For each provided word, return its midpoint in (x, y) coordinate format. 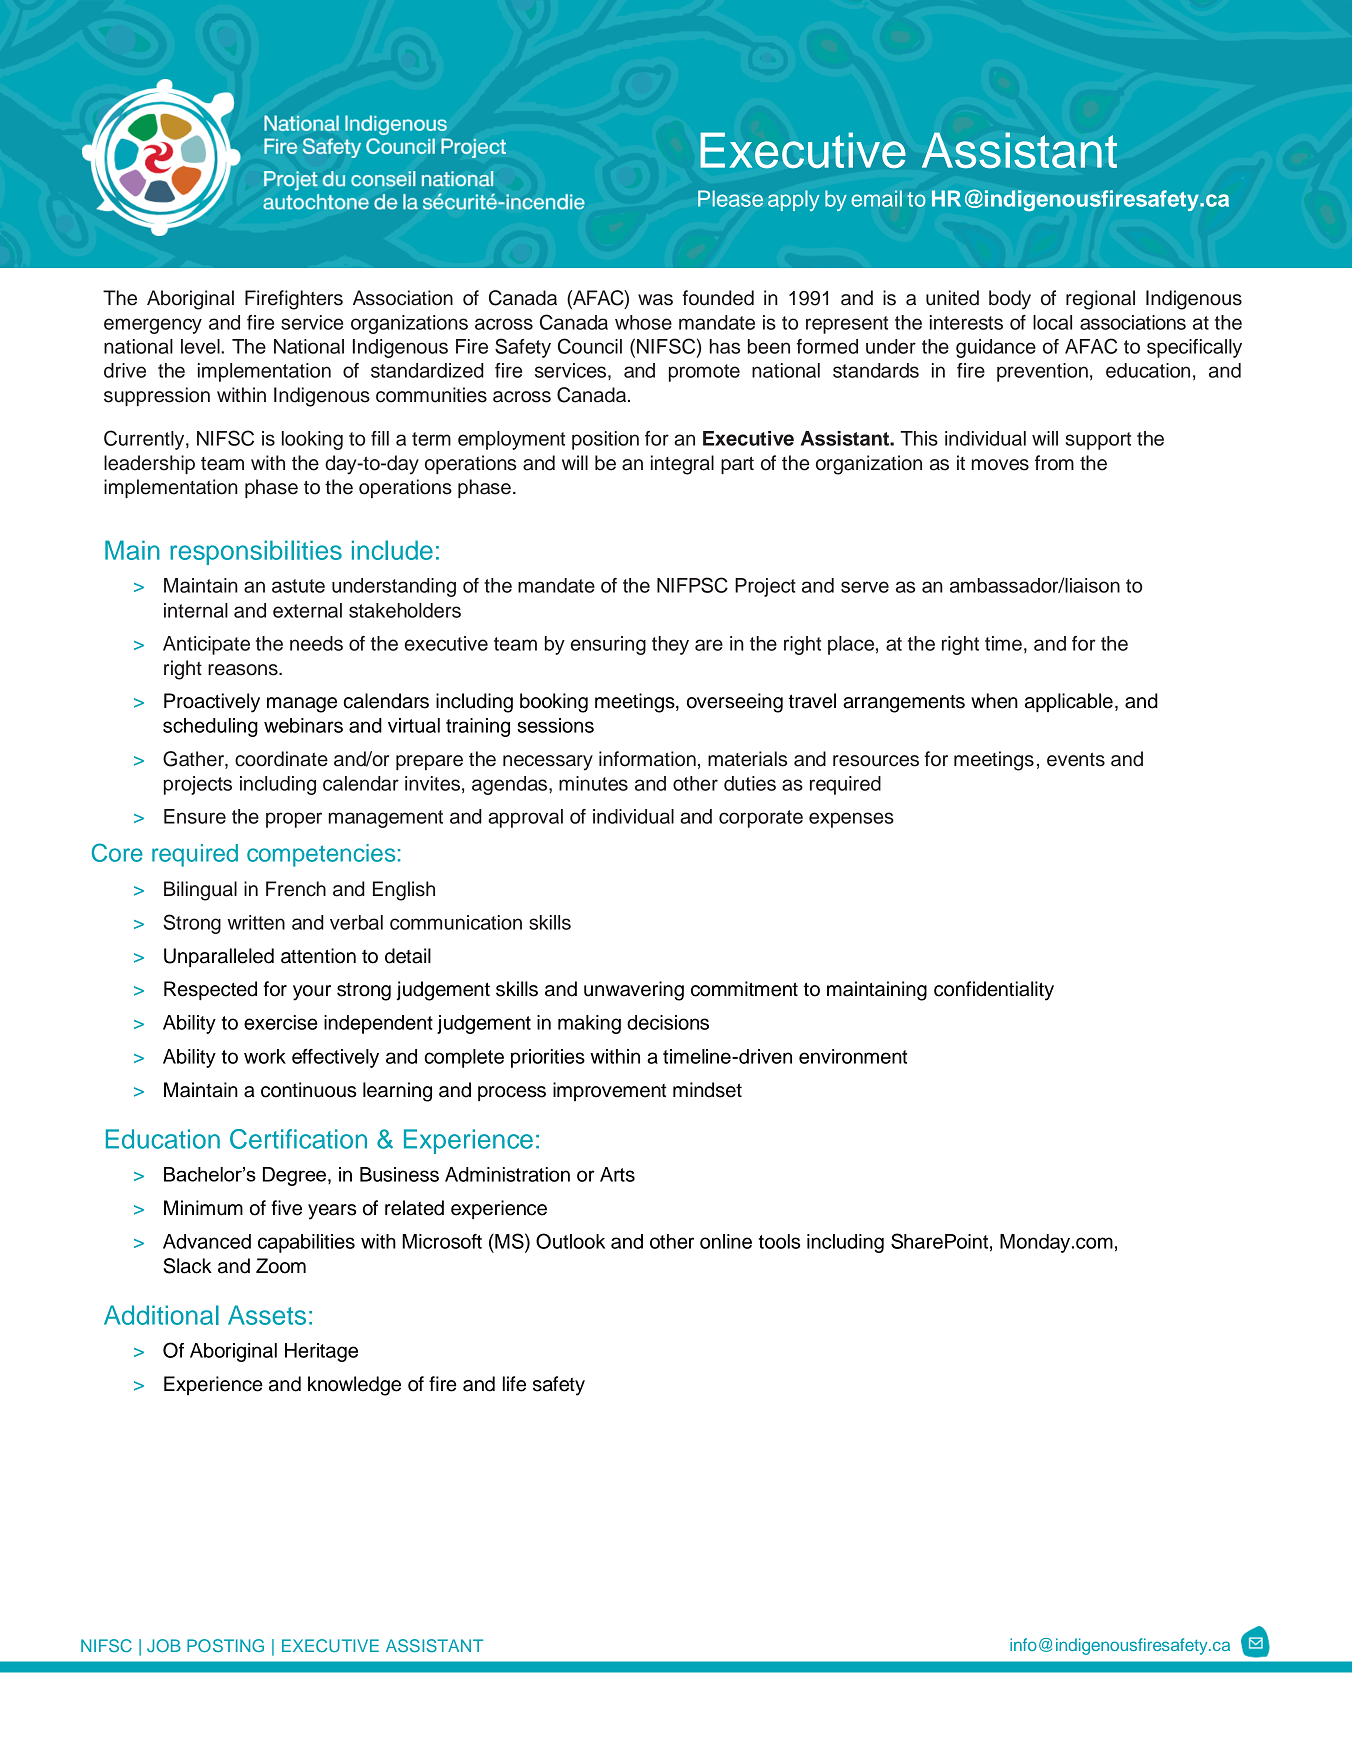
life (514, 1384)
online (726, 1241)
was (655, 300)
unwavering (634, 991)
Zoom (281, 1266)
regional (1100, 300)
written (256, 922)
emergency (153, 326)
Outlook (570, 1241)
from (1054, 463)
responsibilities (256, 552)
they (670, 645)
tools (779, 1241)
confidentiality (994, 991)
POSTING (225, 1645)
